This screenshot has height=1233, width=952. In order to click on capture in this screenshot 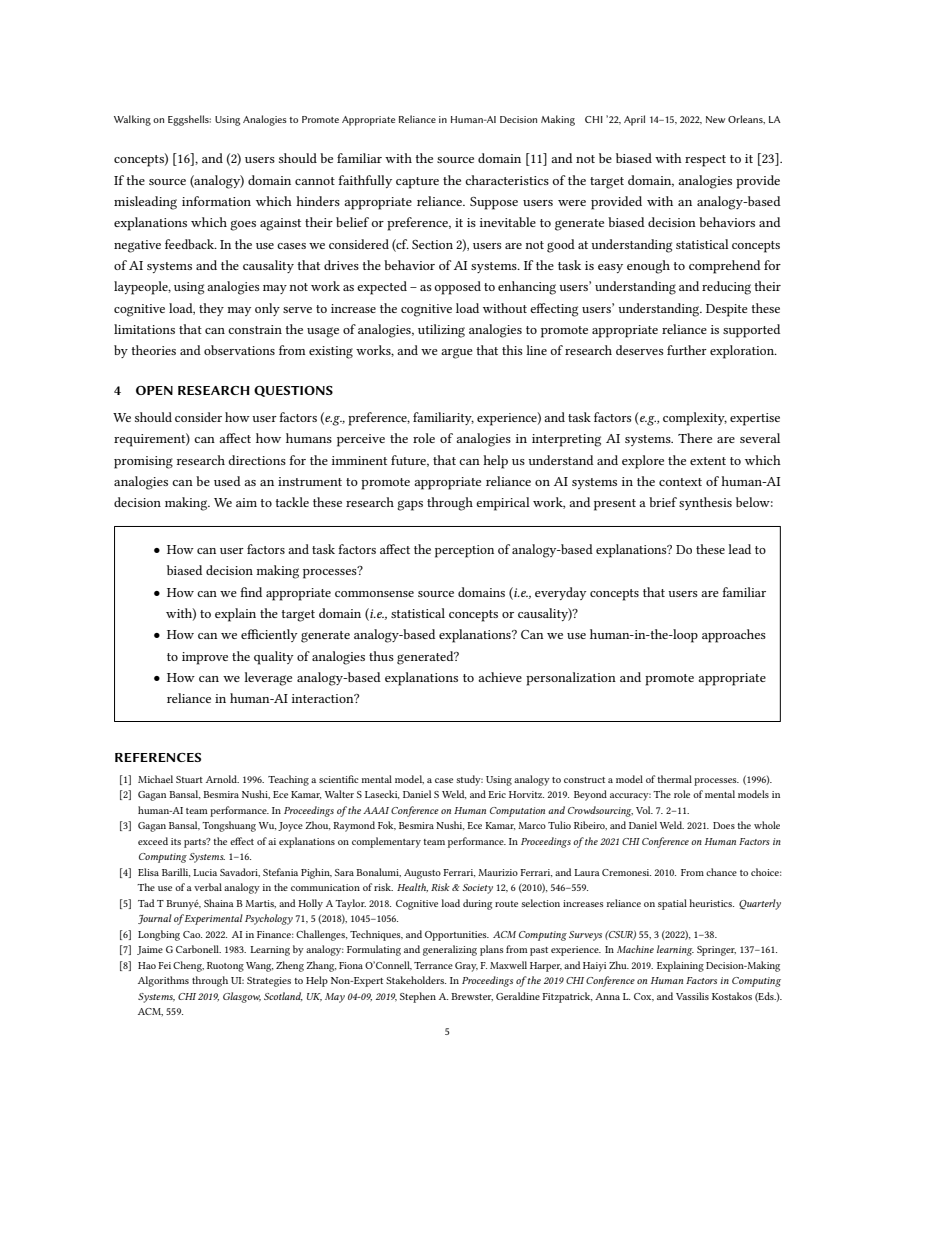, I will do `click(417, 183)`.
